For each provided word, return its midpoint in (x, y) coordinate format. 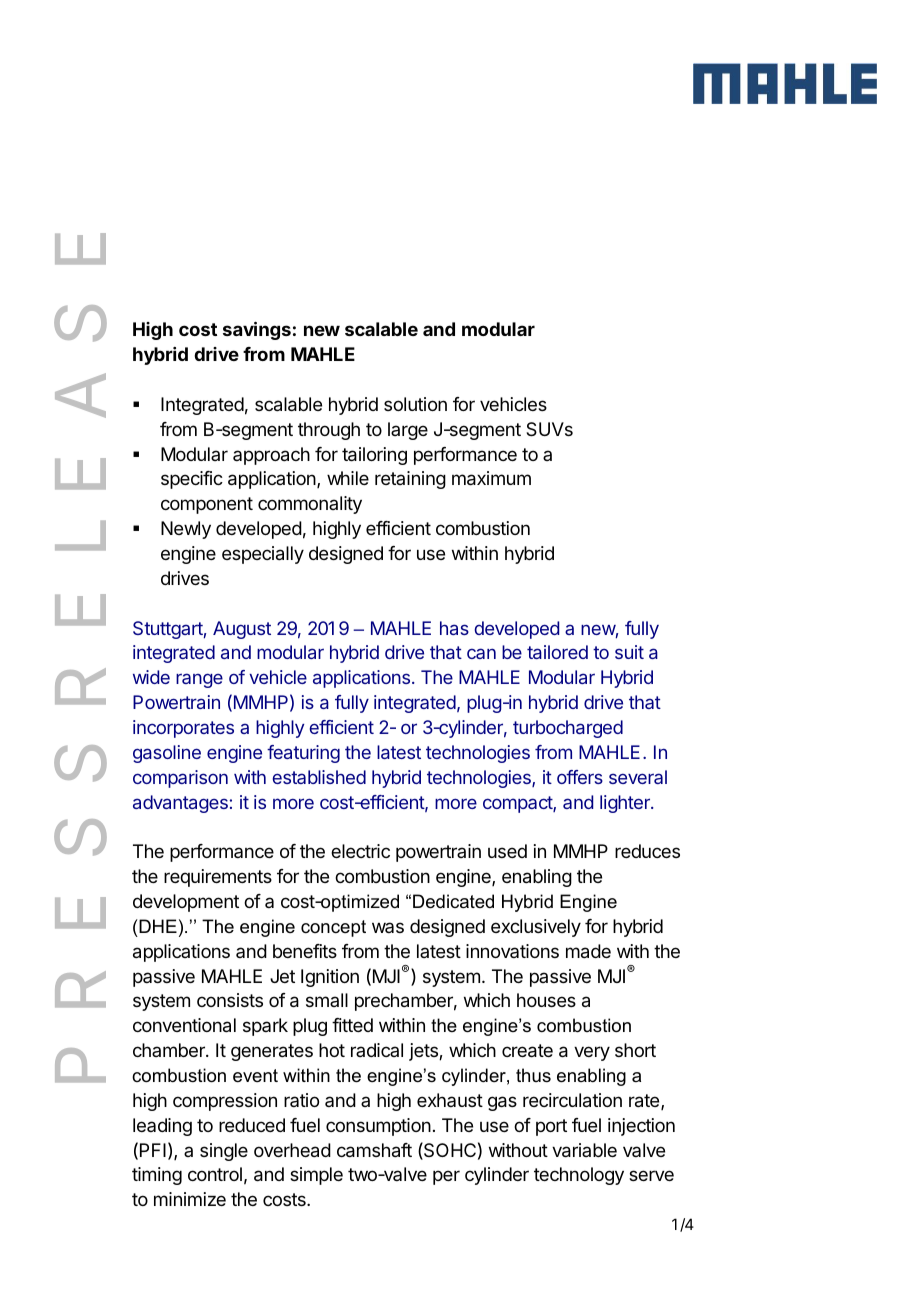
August (242, 630)
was (388, 927)
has (454, 628)
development (186, 903)
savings (257, 330)
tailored (557, 652)
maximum (491, 478)
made (588, 951)
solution (415, 404)
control (215, 1174)
